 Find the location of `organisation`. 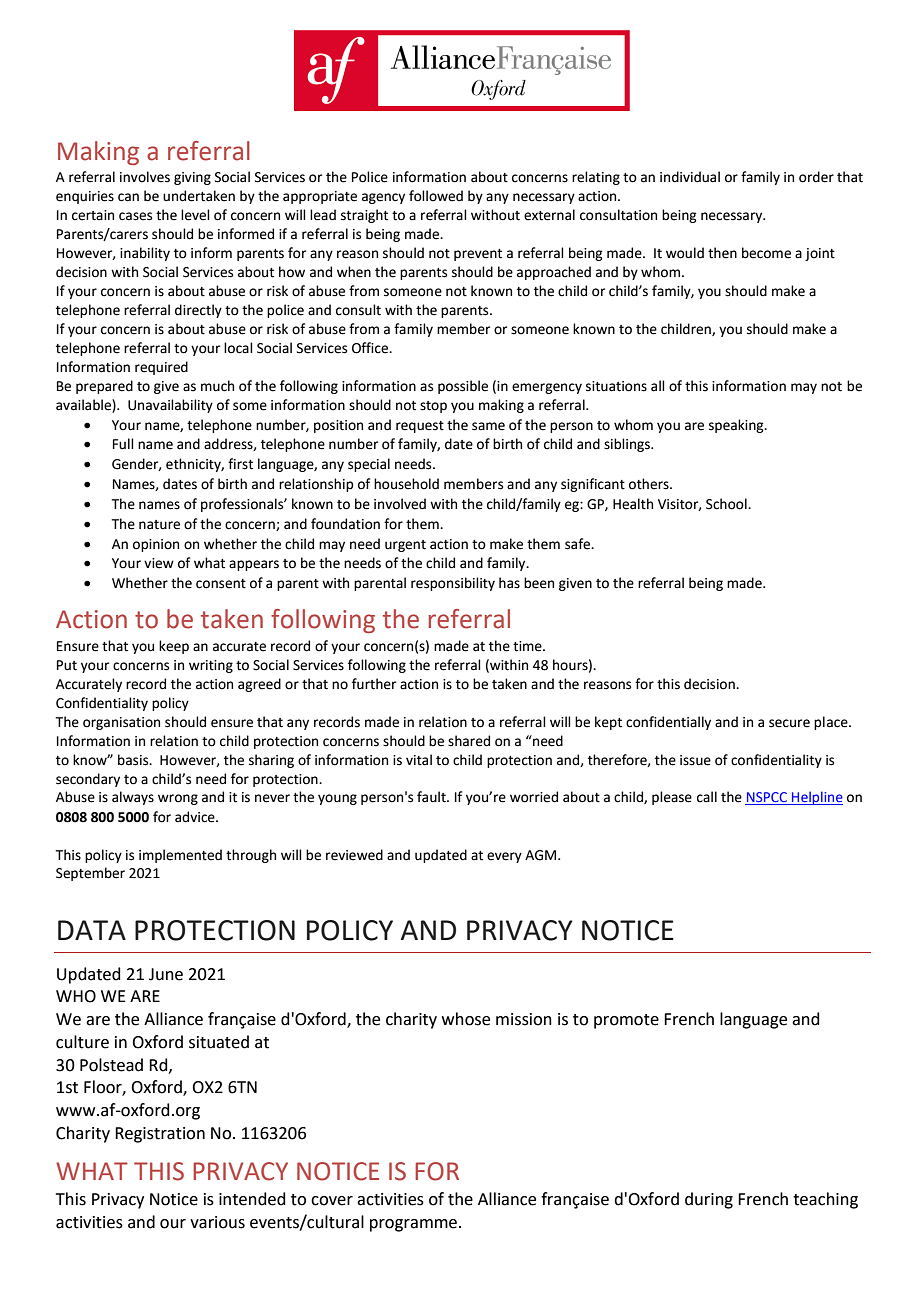

organisation is located at coordinates (121, 723).
